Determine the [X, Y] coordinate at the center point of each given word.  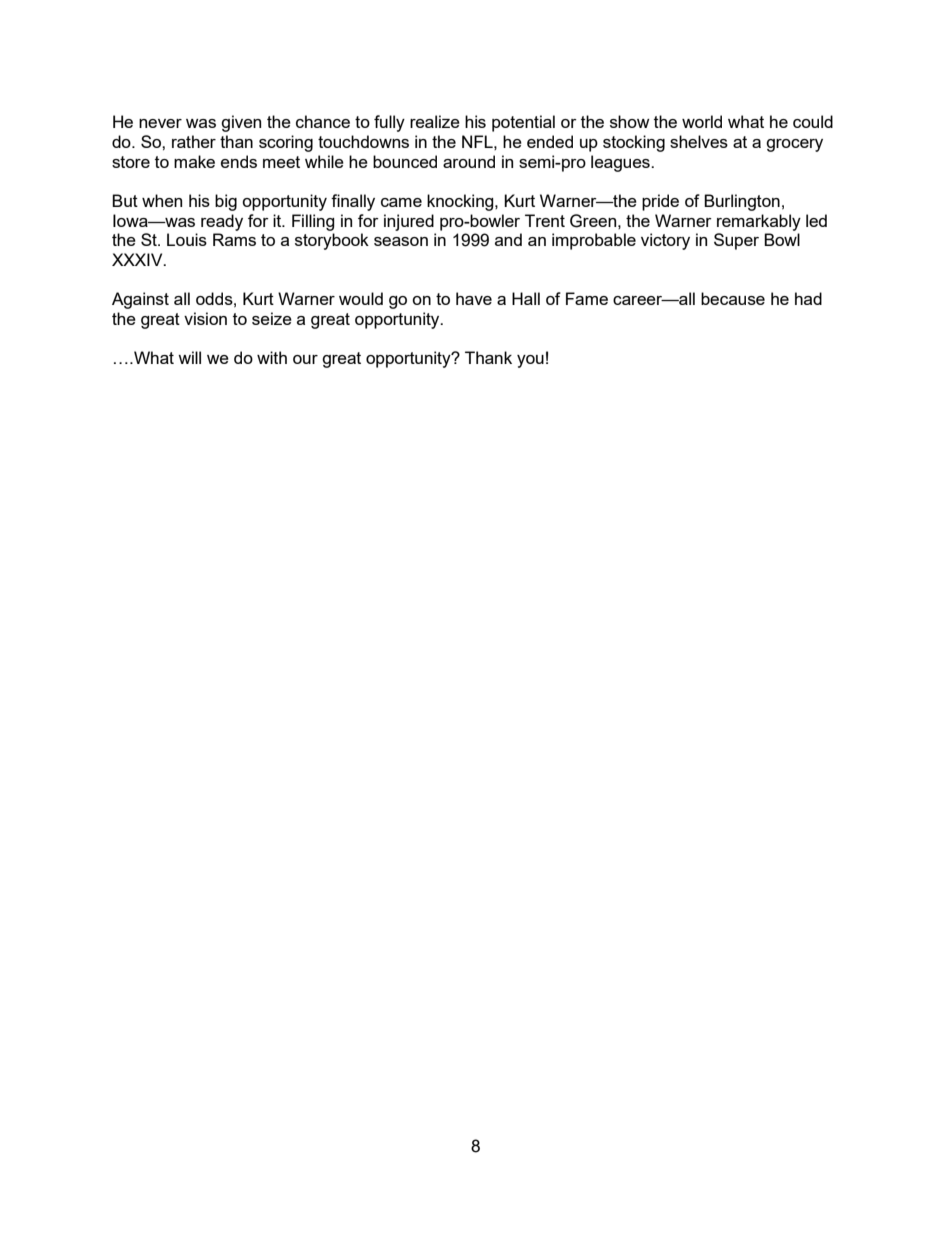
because [733, 298]
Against [140, 300]
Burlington [742, 202]
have [474, 298]
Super [736, 241]
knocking [461, 202]
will [189, 357]
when [162, 200]
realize [435, 121]
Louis [187, 239]
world [702, 121]
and [508, 239]
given [241, 123]
